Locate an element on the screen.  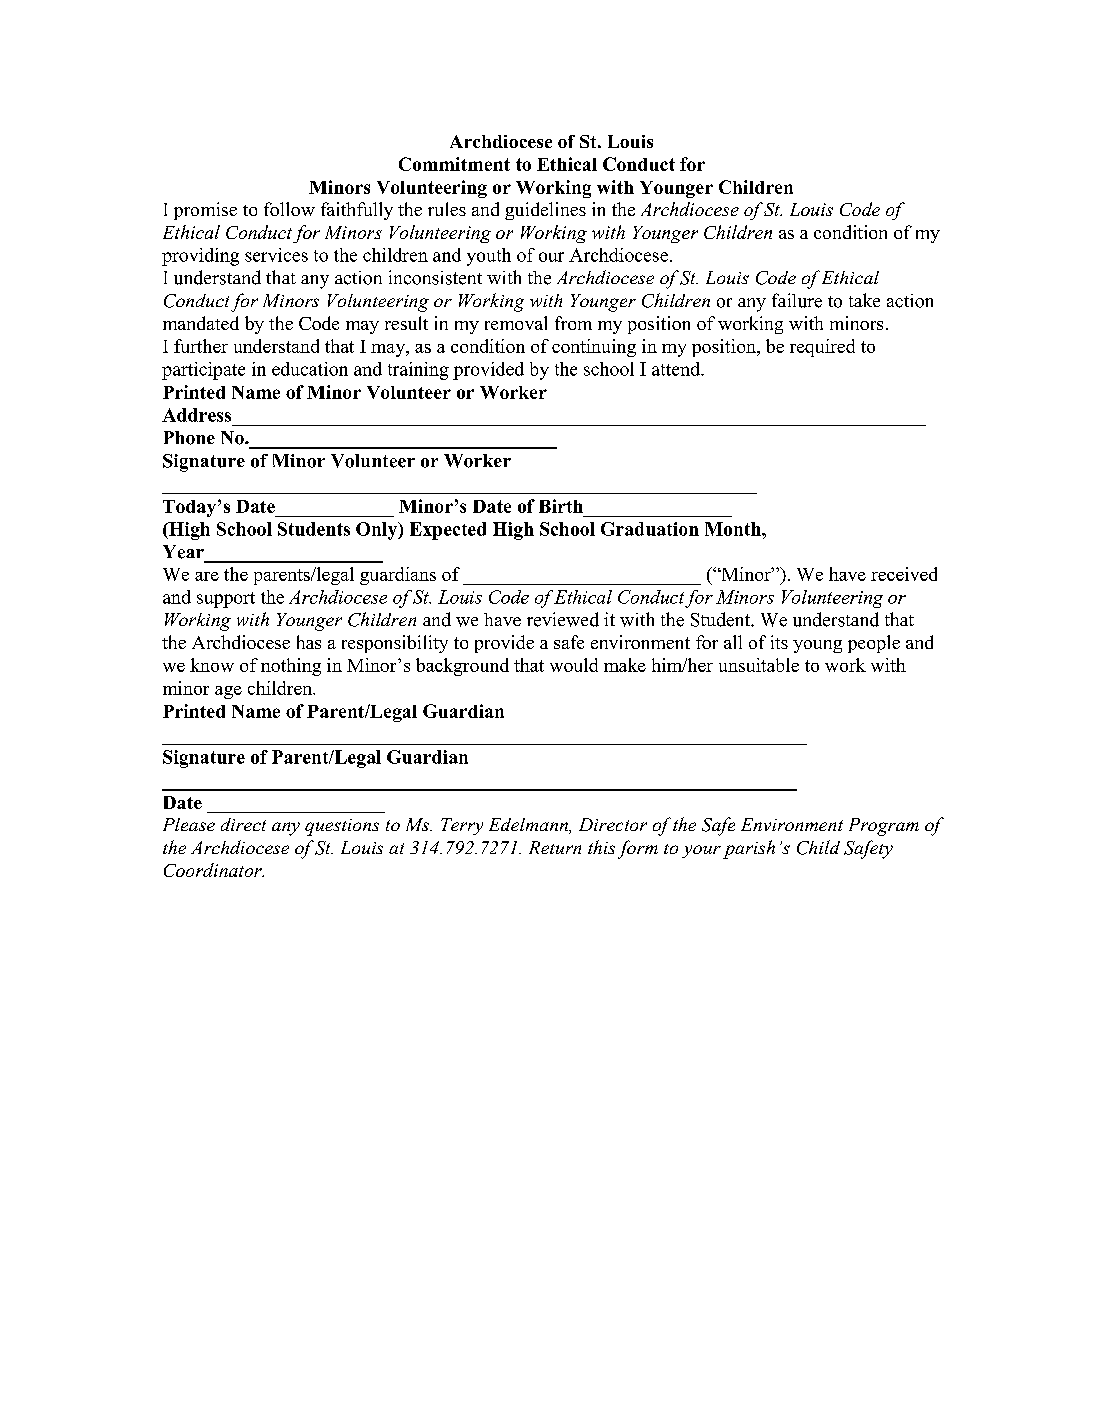
Coordinator is located at coordinates (214, 870).
